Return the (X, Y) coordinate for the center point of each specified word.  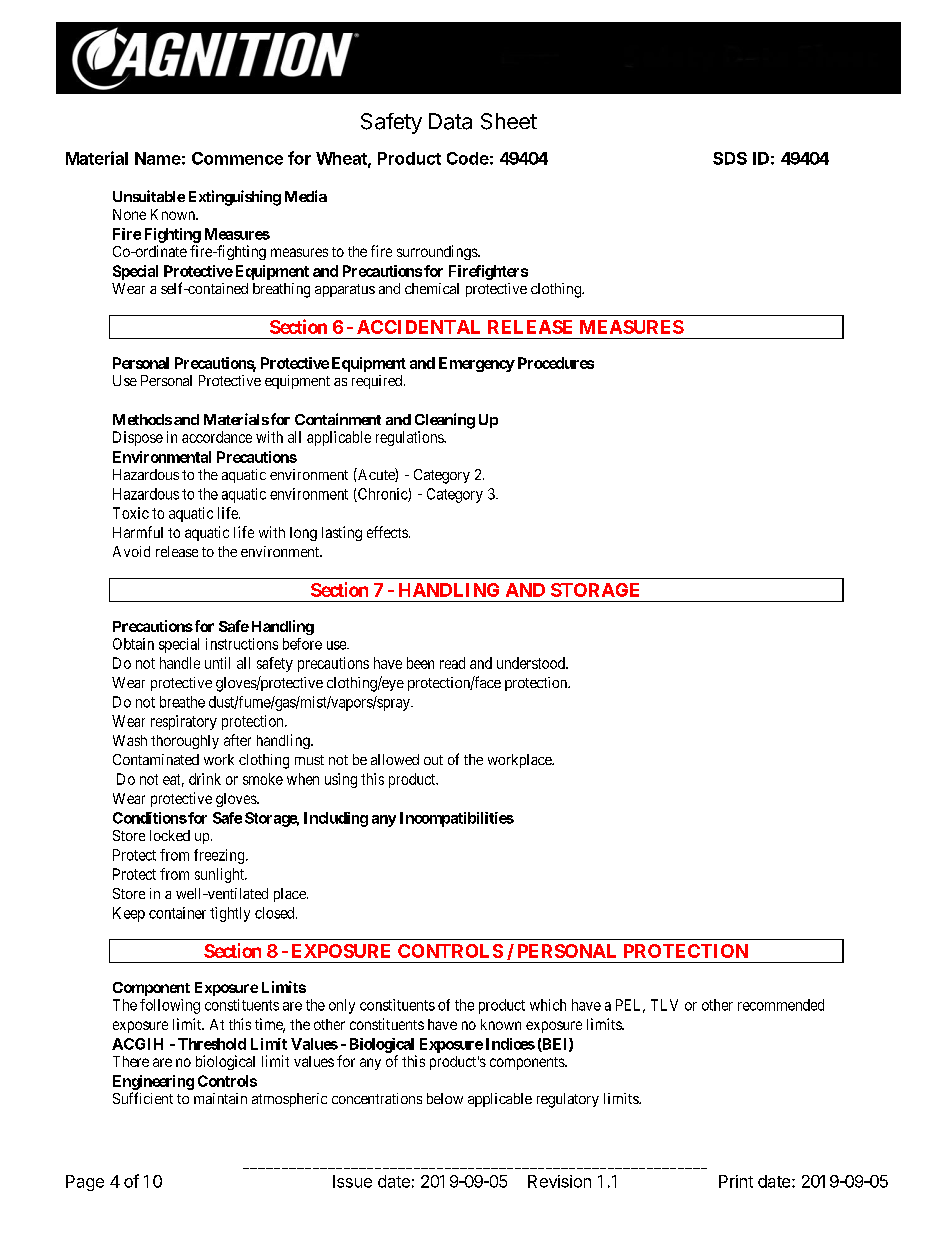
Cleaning (445, 421)
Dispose (138, 438)
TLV (664, 1005)
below (445, 1098)
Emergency (477, 364)
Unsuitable (149, 196)
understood (532, 663)
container (177, 913)
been (420, 663)
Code (468, 158)
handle (180, 663)
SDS (730, 158)
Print (736, 1181)
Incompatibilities (457, 819)
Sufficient (143, 1098)
